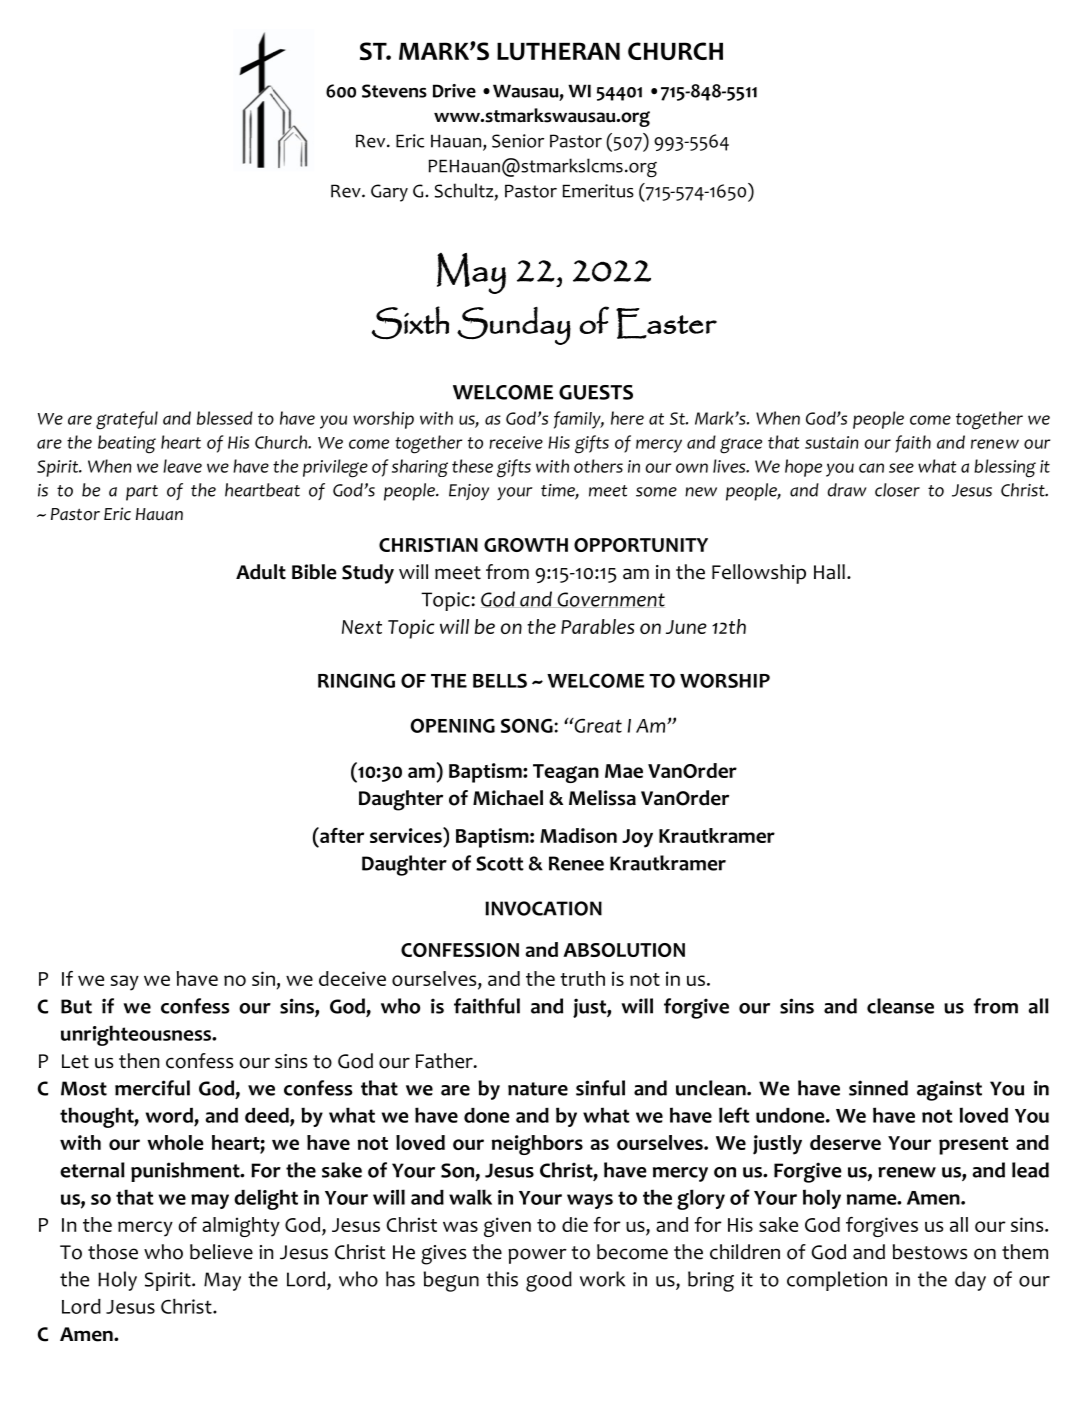 The height and width of the screenshot is (1406, 1087). What do you see at coordinates (261, 572) in the screenshot?
I see `Adult` at bounding box center [261, 572].
